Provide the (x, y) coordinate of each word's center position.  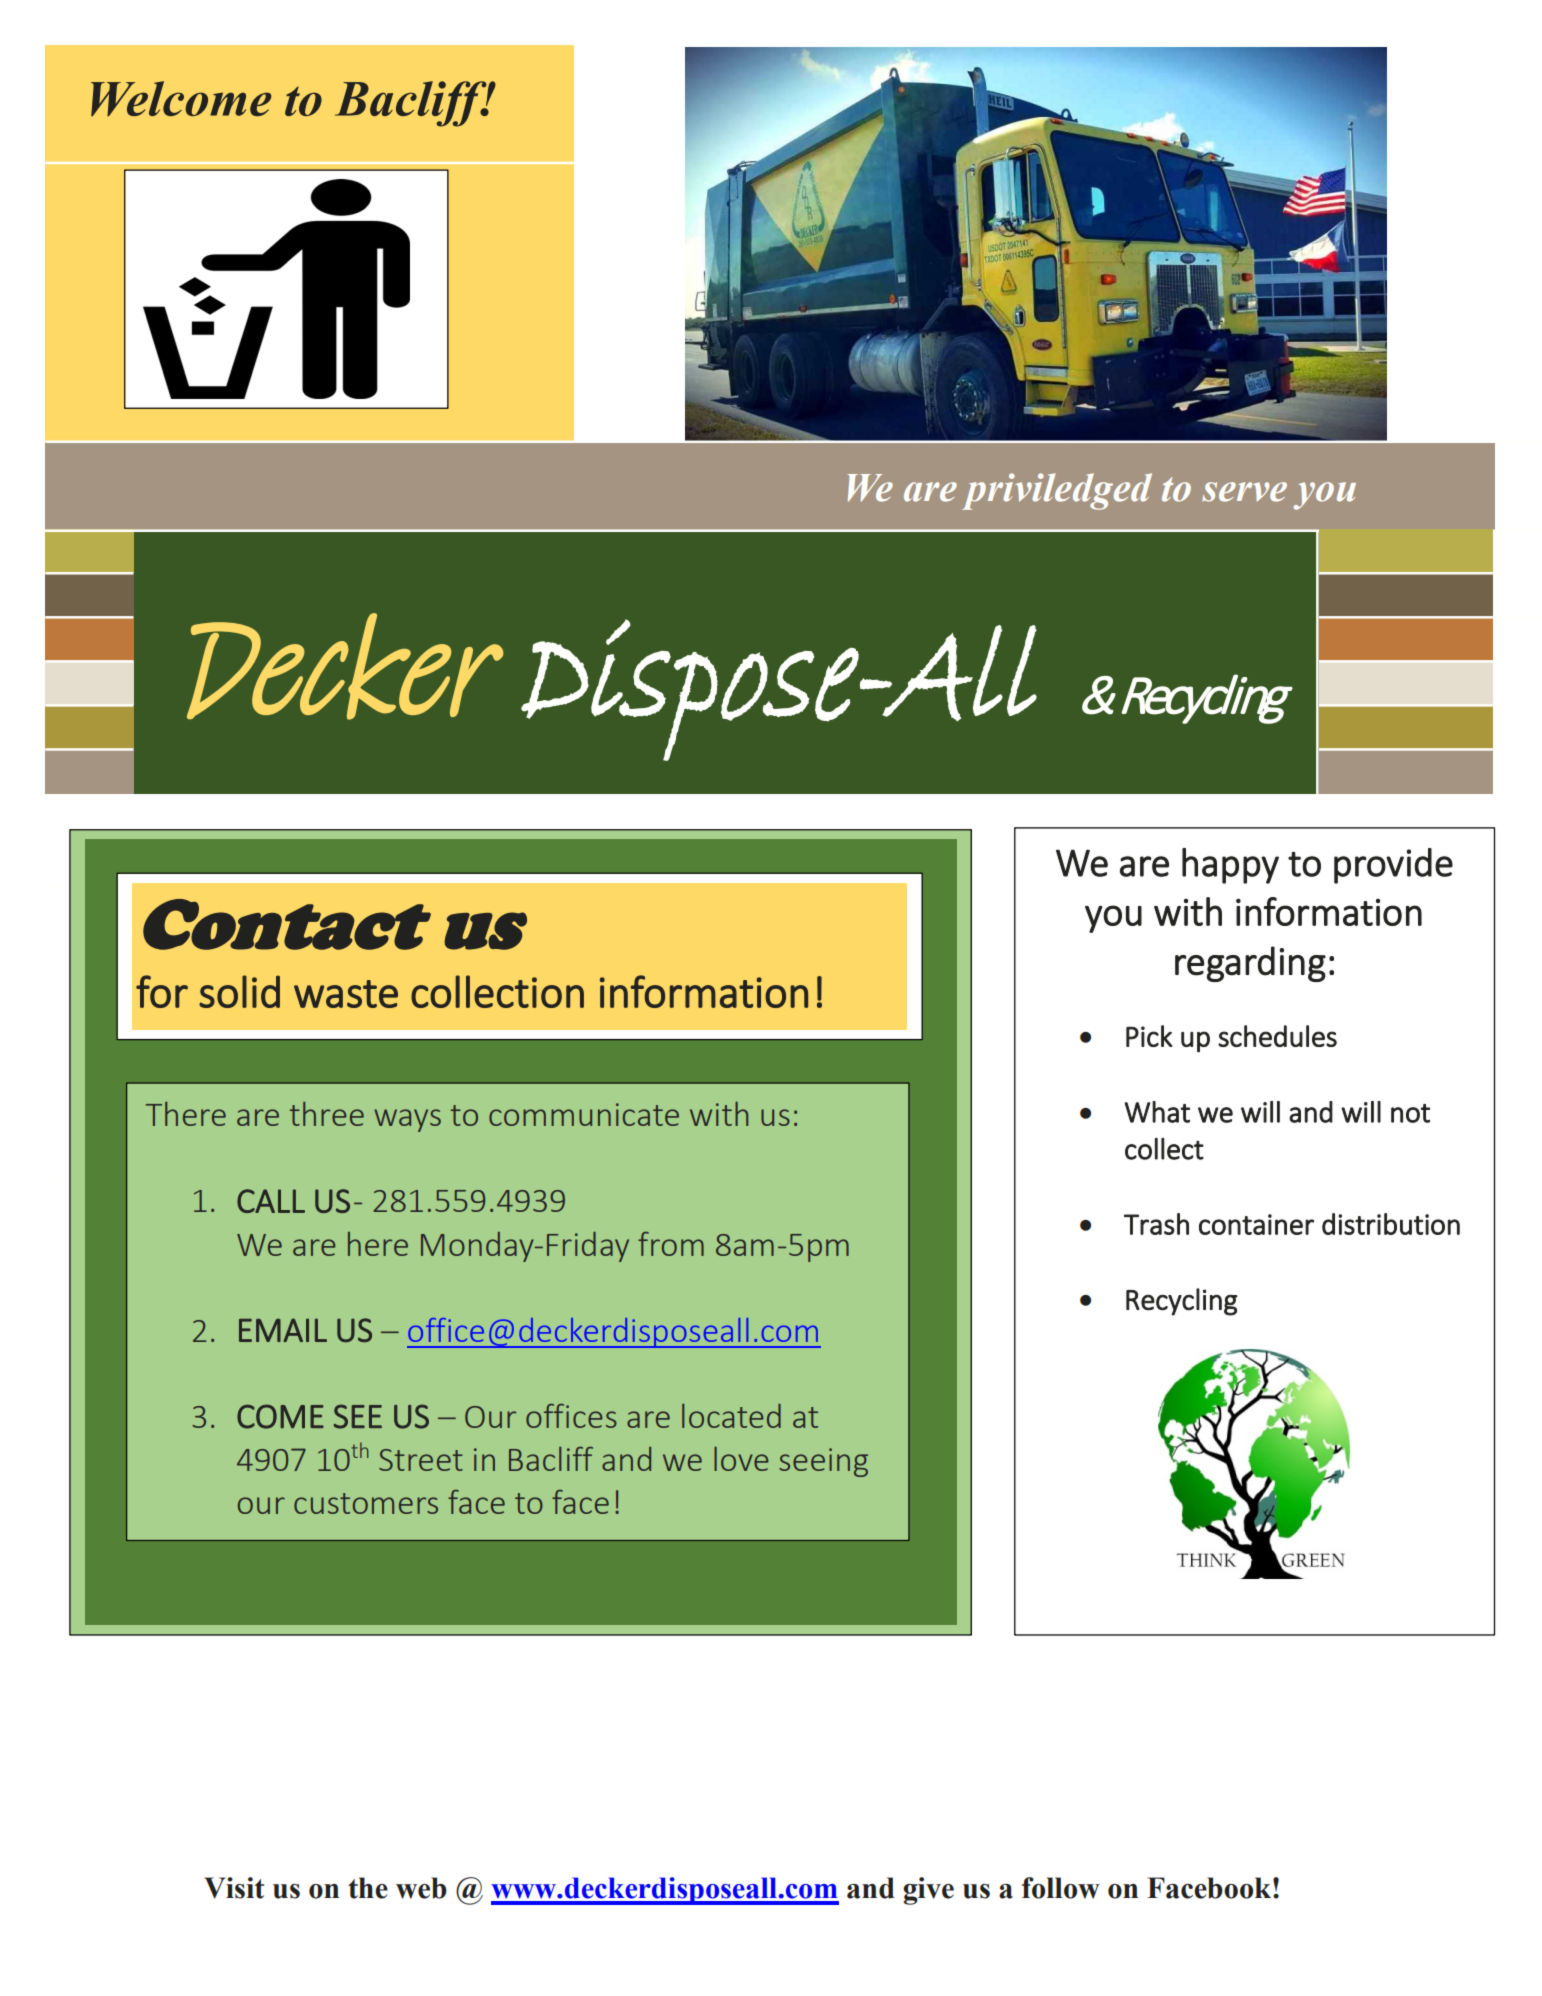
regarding (1250, 964)
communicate (584, 1114)
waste (346, 994)
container (1256, 1224)
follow (1061, 1888)
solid (239, 991)
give (928, 1891)
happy (1230, 866)
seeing (823, 1462)
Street (421, 1460)
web (421, 1888)
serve (1244, 492)
